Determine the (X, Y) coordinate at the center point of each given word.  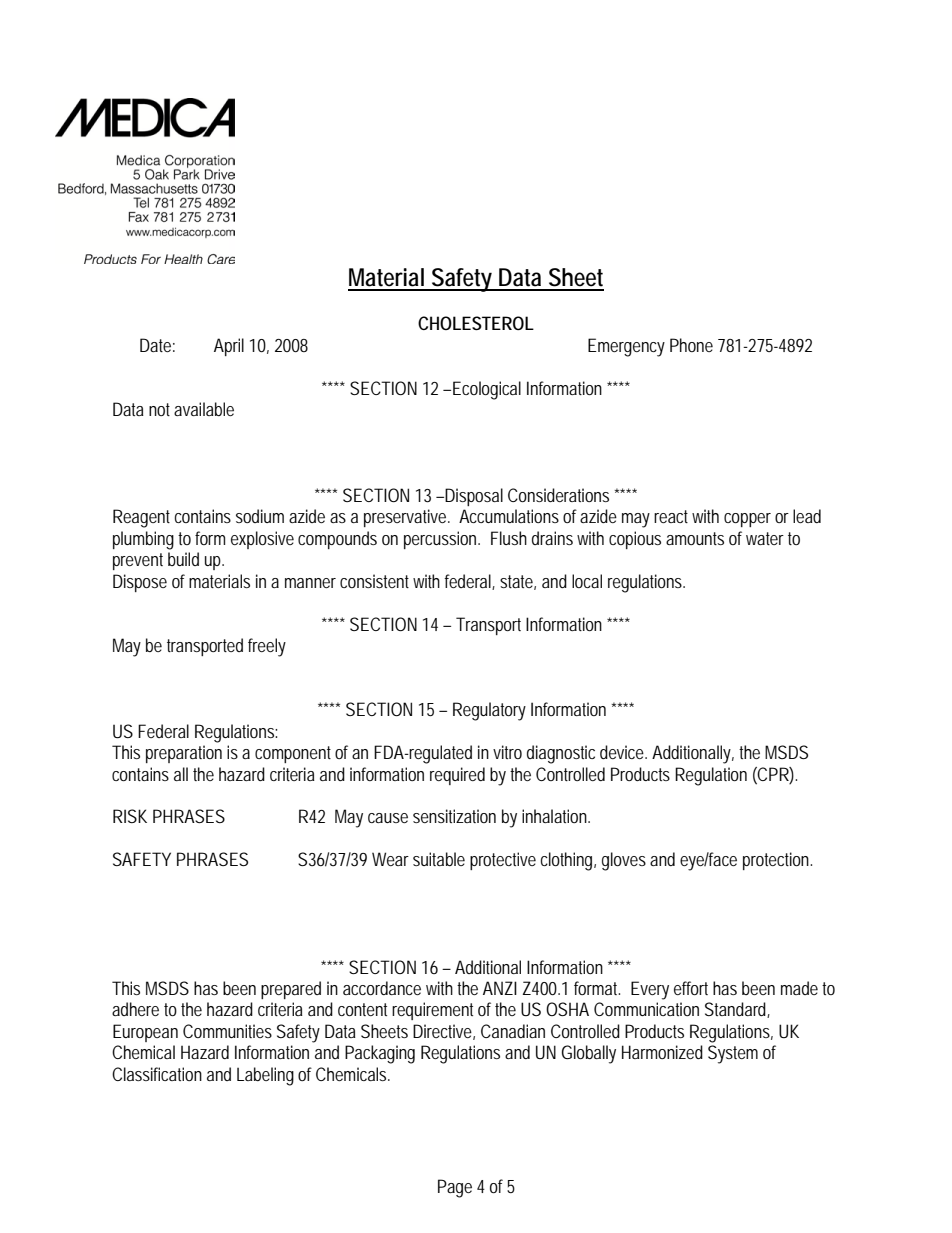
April (229, 347)
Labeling (265, 1076)
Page (455, 1188)
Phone (691, 345)
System (733, 1054)
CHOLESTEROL (476, 323)
